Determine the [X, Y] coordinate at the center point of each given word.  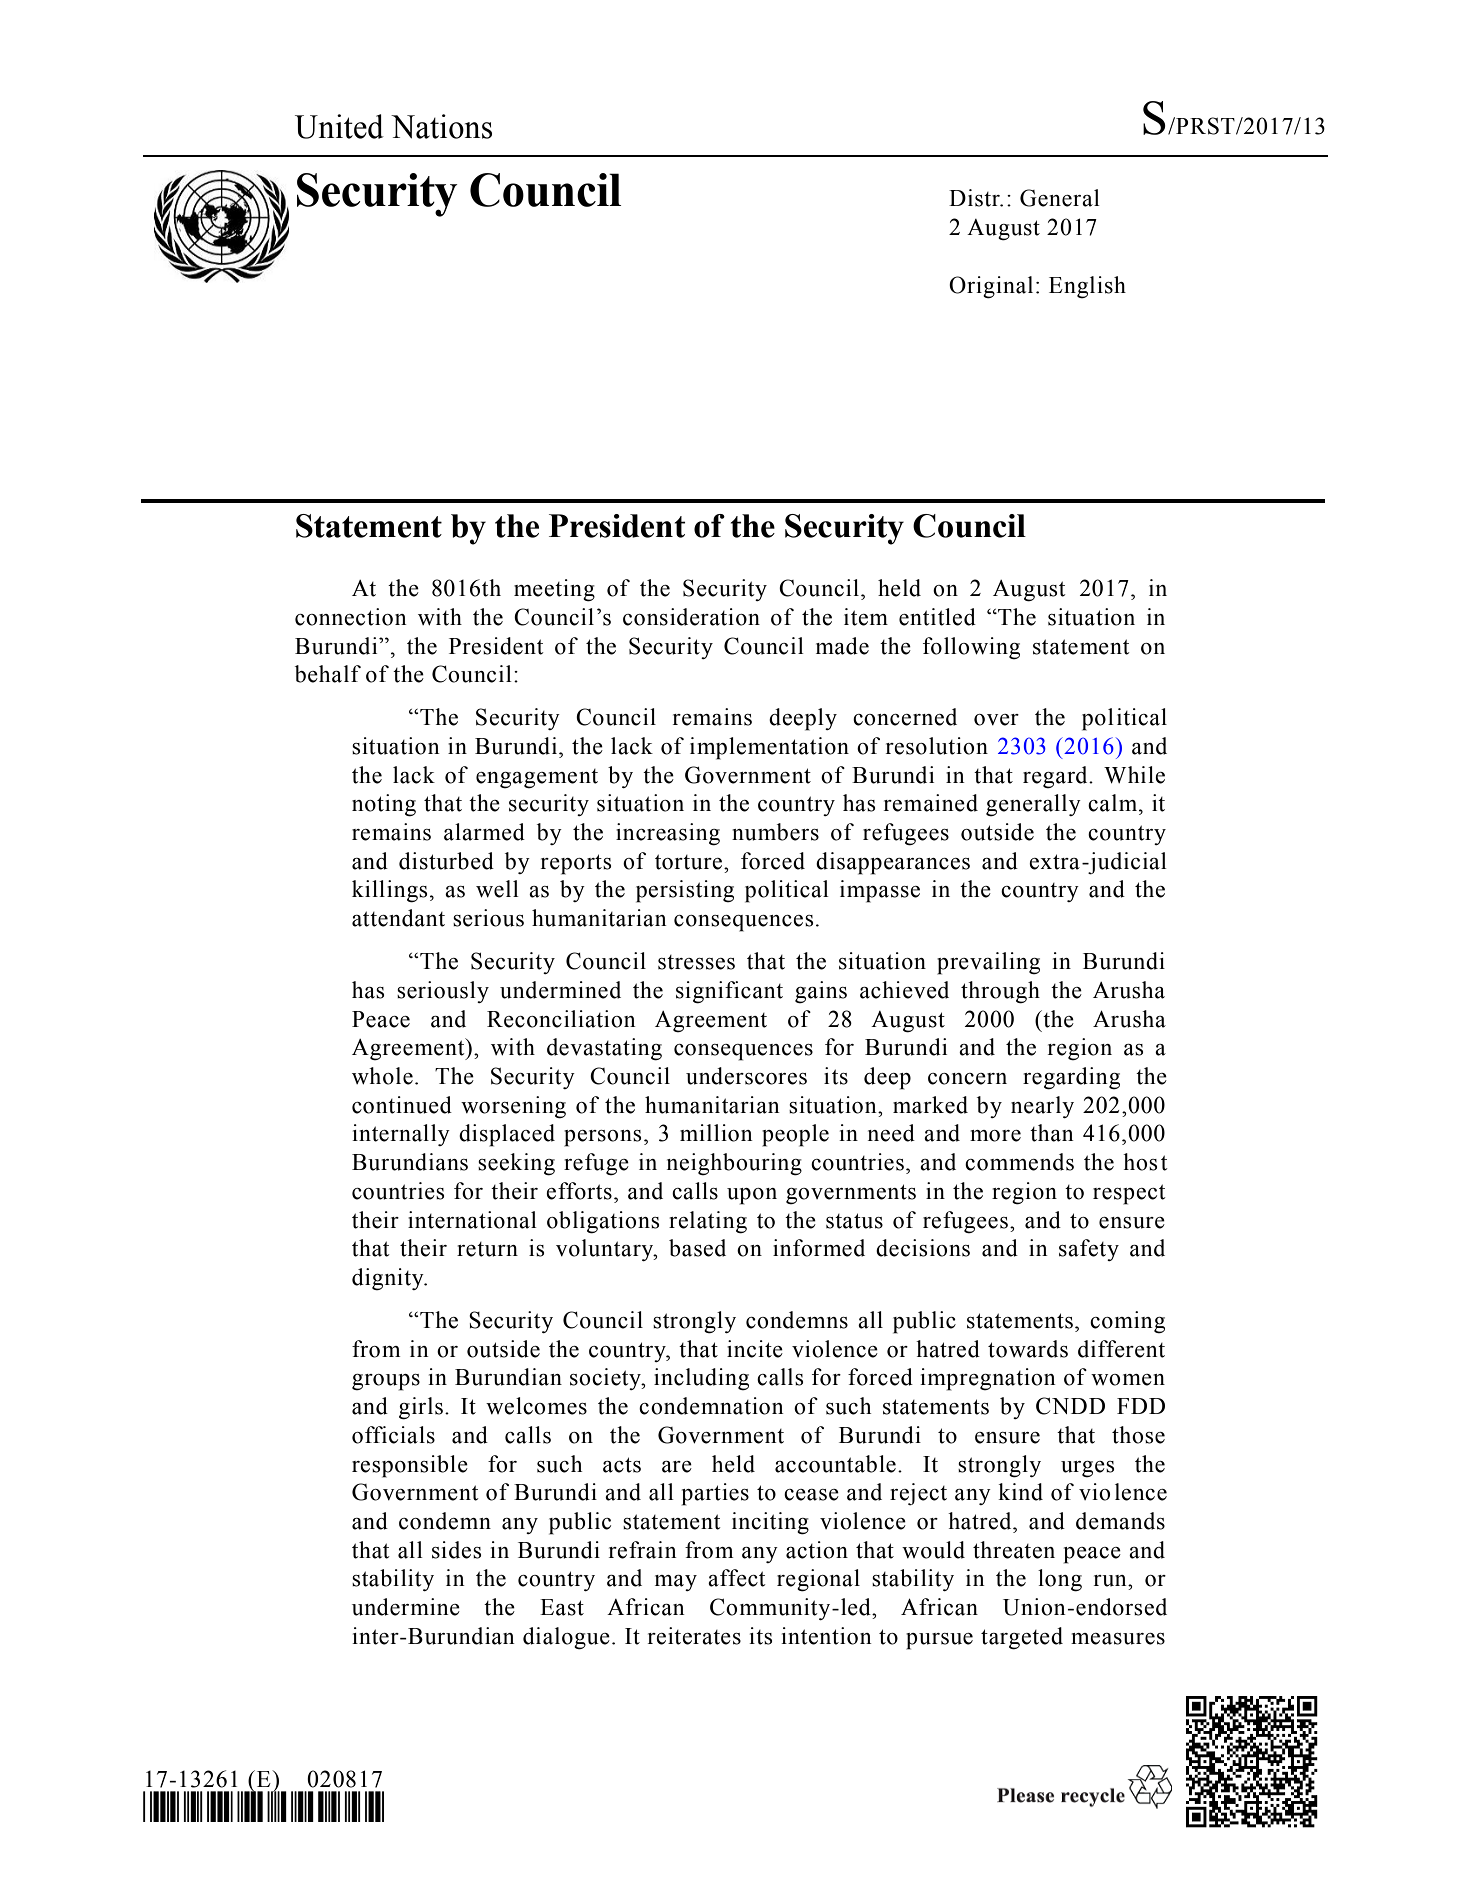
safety [1089, 1250]
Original [991, 287]
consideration [691, 617]
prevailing [988, 963]
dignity [389, 1279]
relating [708, 1222]
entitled [937, 617]
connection [351, 617]
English [1087, 287]
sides [456, 1550]
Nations [441, 126]
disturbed [446, 861]
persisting [685, 891]
